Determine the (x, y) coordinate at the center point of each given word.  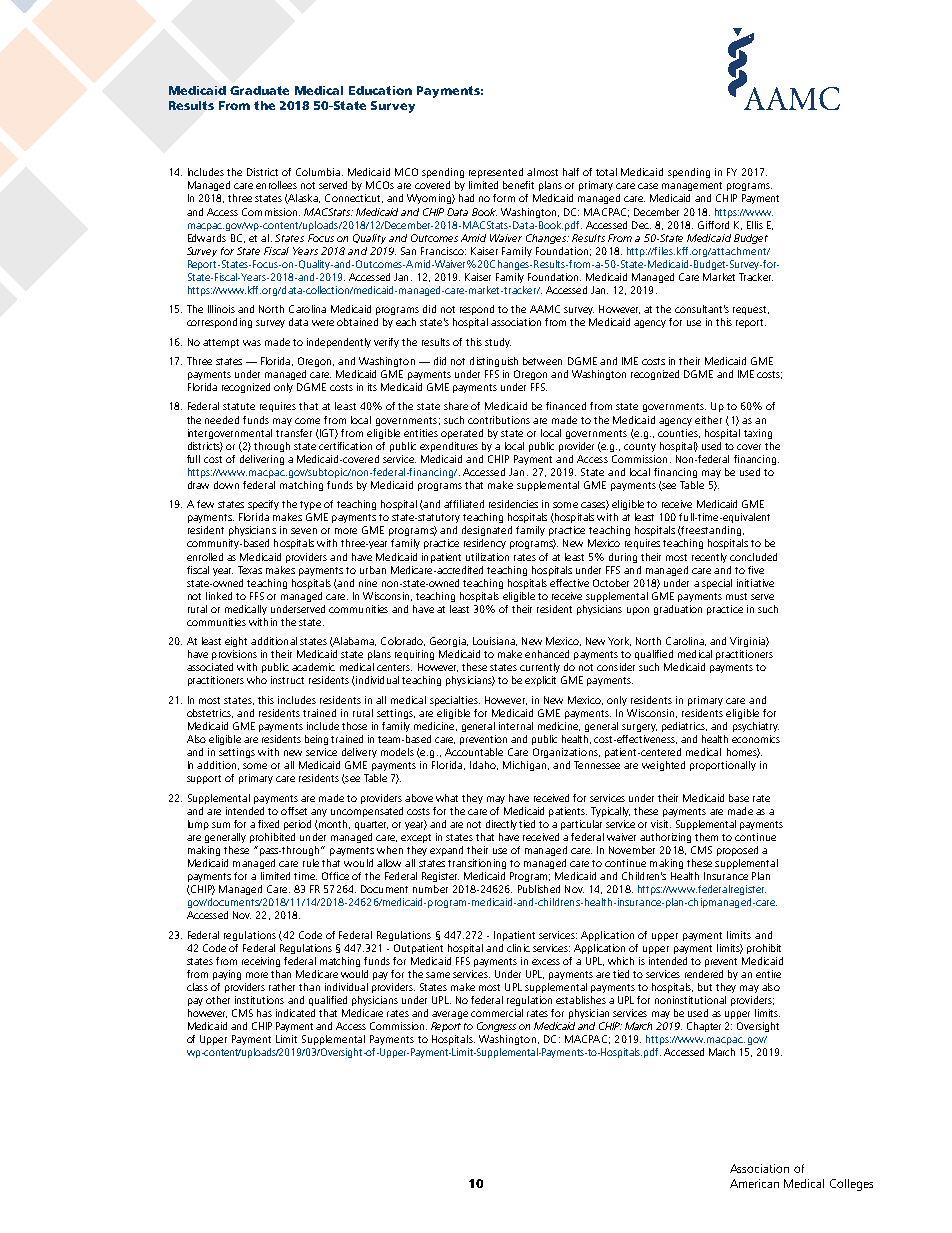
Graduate (259, 90)
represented (496, 173)
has (264, 1013)
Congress (496, 1027)
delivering (262, 460)
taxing (758, 434)
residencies (513, 504)
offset (294, 811)
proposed (737, 851)
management (692, 186)
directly (501, 825)
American (754, 1183)
